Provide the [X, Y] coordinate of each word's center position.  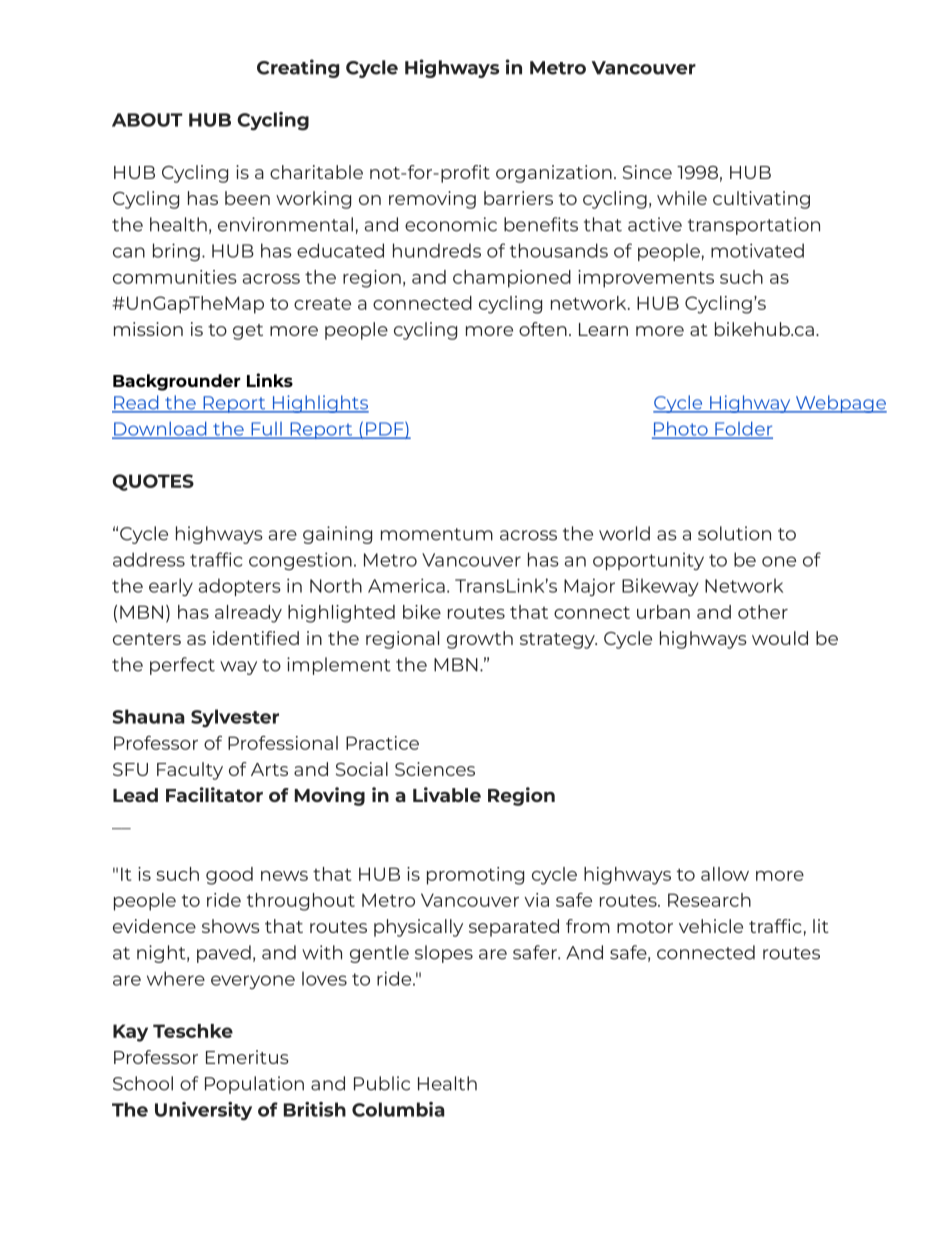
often [543, 329]
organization [554, 174]
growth [480, 640]
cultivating [761, 200]
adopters [240, 587]
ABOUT [147, 120]
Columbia [398, 1109]
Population [254, 1085]
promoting [475, 876]
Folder [743, 429]
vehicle [711, 926]
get [248, 332]
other [763, 612]
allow [725, 874]
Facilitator [214, 794]
